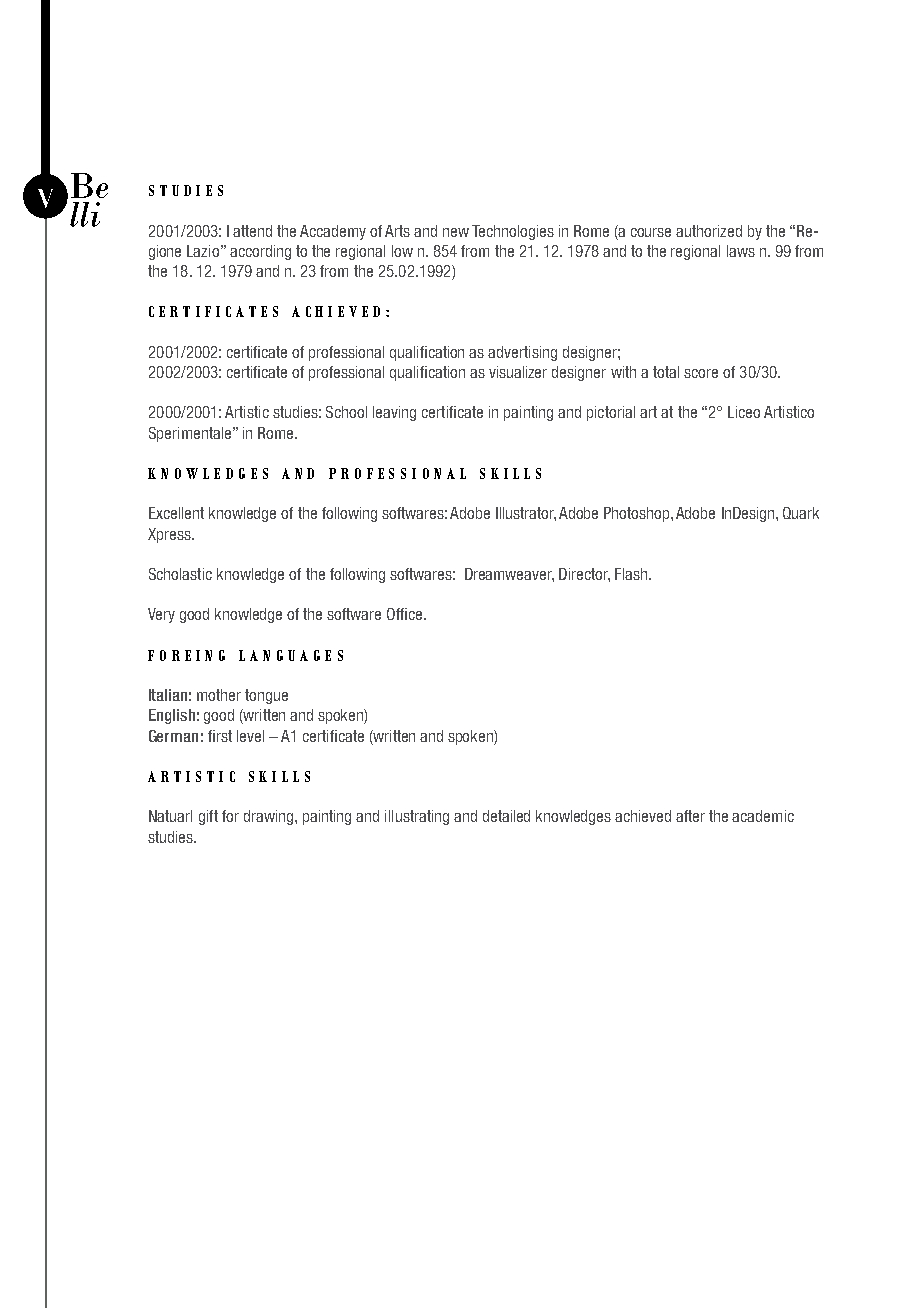  I want to click on leaving, so click(394, 413).
